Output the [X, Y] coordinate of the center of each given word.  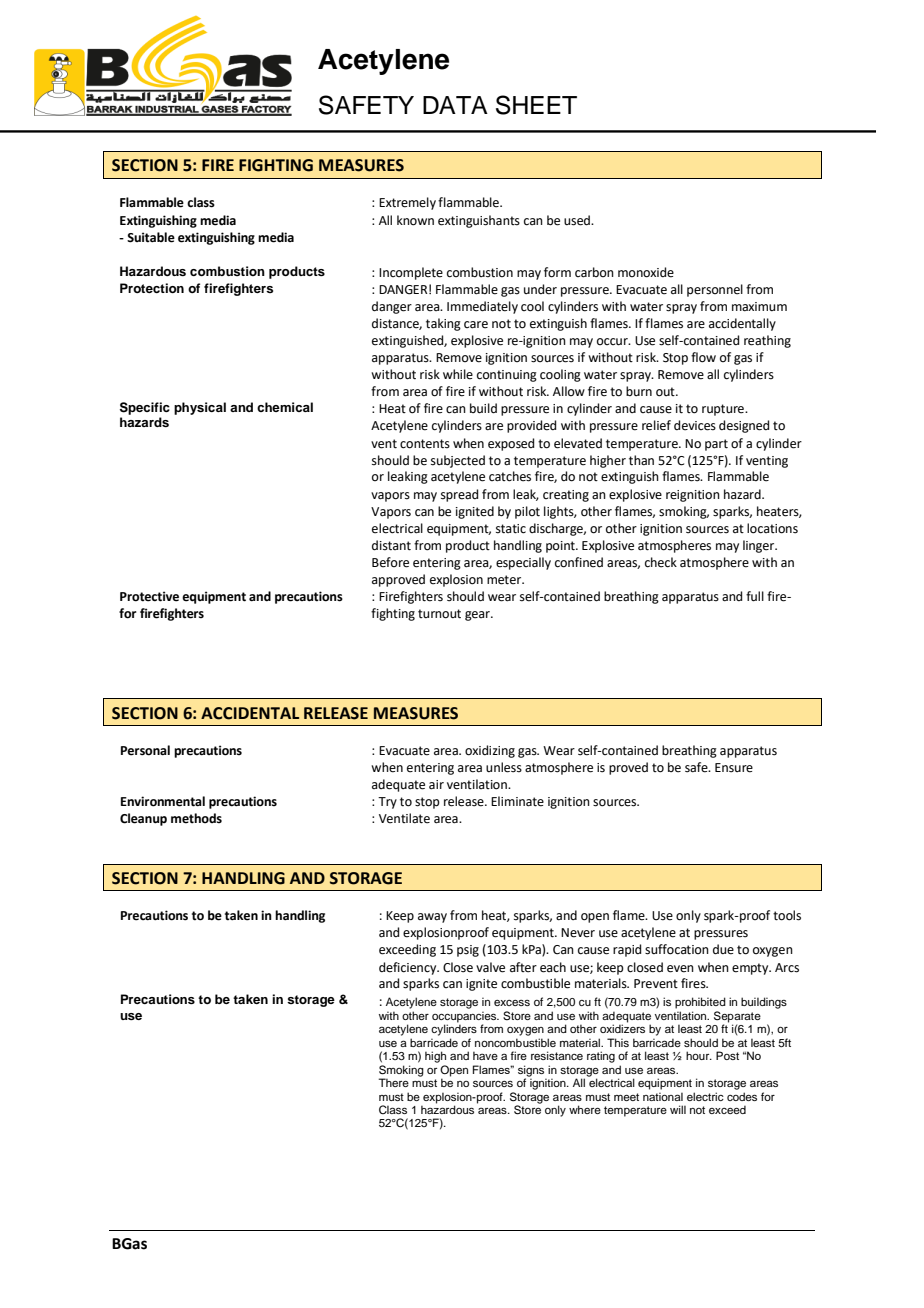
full [755, 596]
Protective [149, 596]
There [394, 1082]
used [578, 220]
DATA [455, 105]
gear [478, 616]
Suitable [151, 237]
